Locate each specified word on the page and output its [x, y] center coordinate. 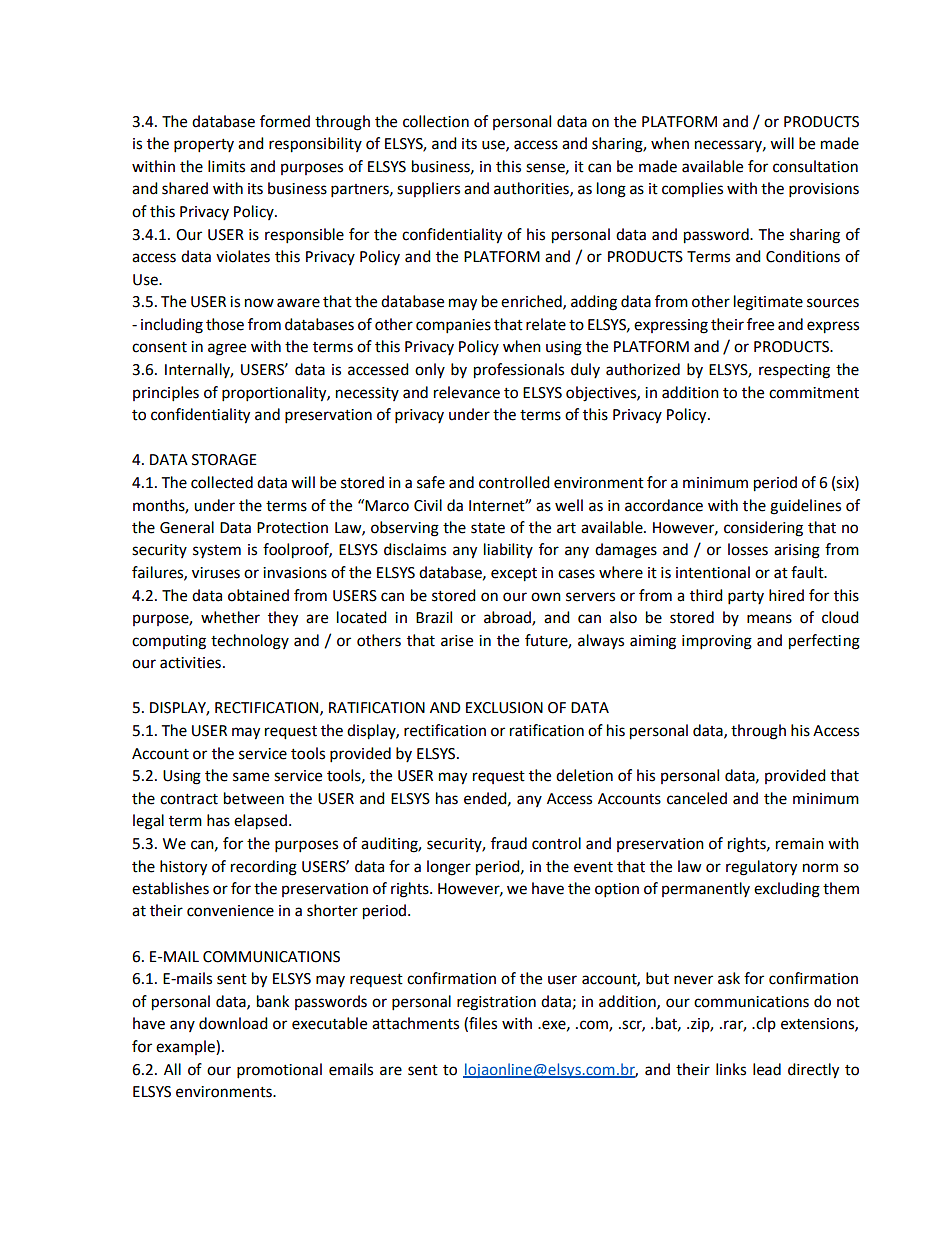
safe [431, 482]
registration [496, 1003]
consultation [815, 166]
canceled [697, 798]
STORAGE [224, 460]
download [233, 1023]
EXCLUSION [504, 708]
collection [436, 121]
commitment [814, 393]
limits [226, 166]
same [251, 777]
